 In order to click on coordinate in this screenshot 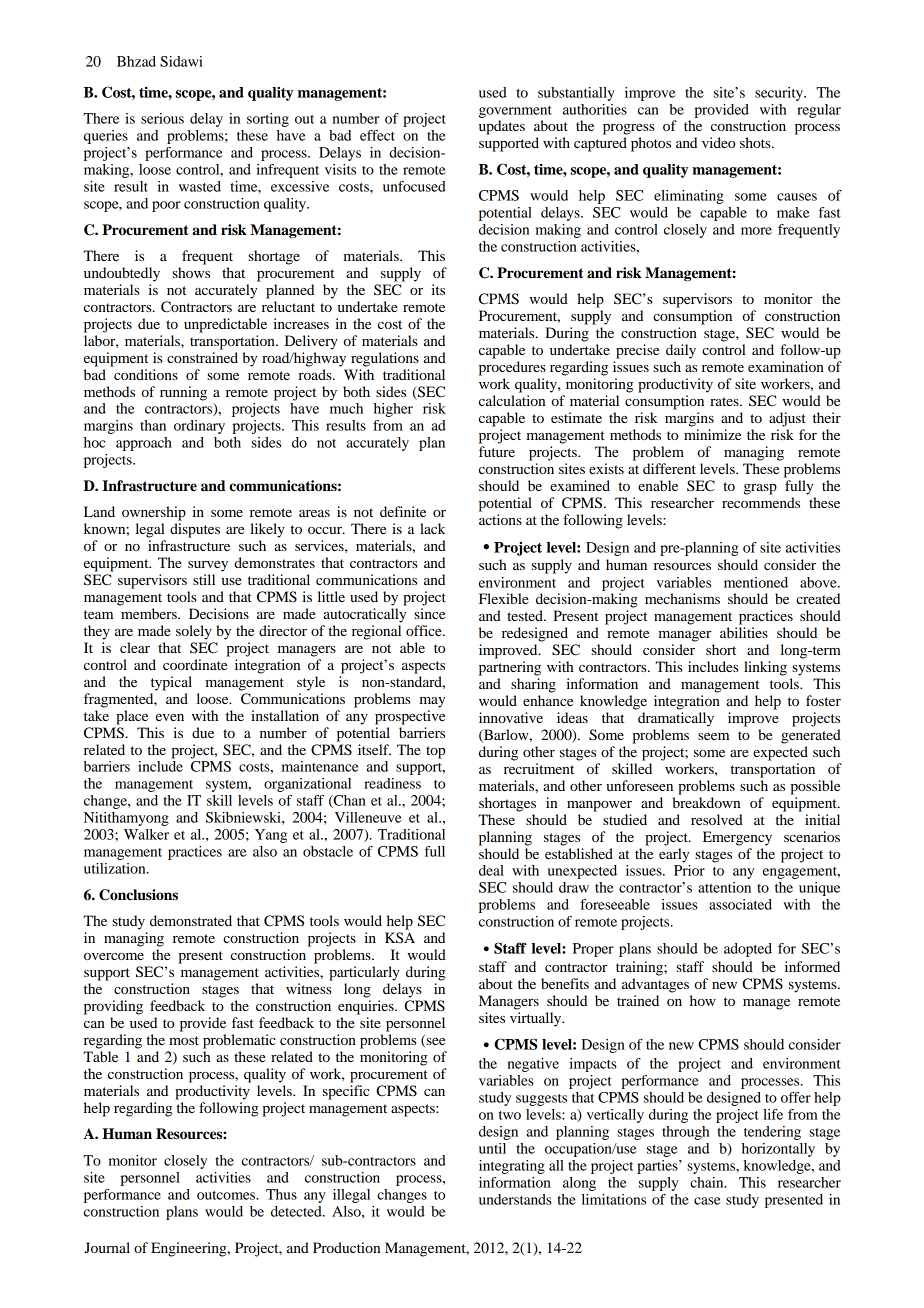, I will do `click(195, 664)`.
